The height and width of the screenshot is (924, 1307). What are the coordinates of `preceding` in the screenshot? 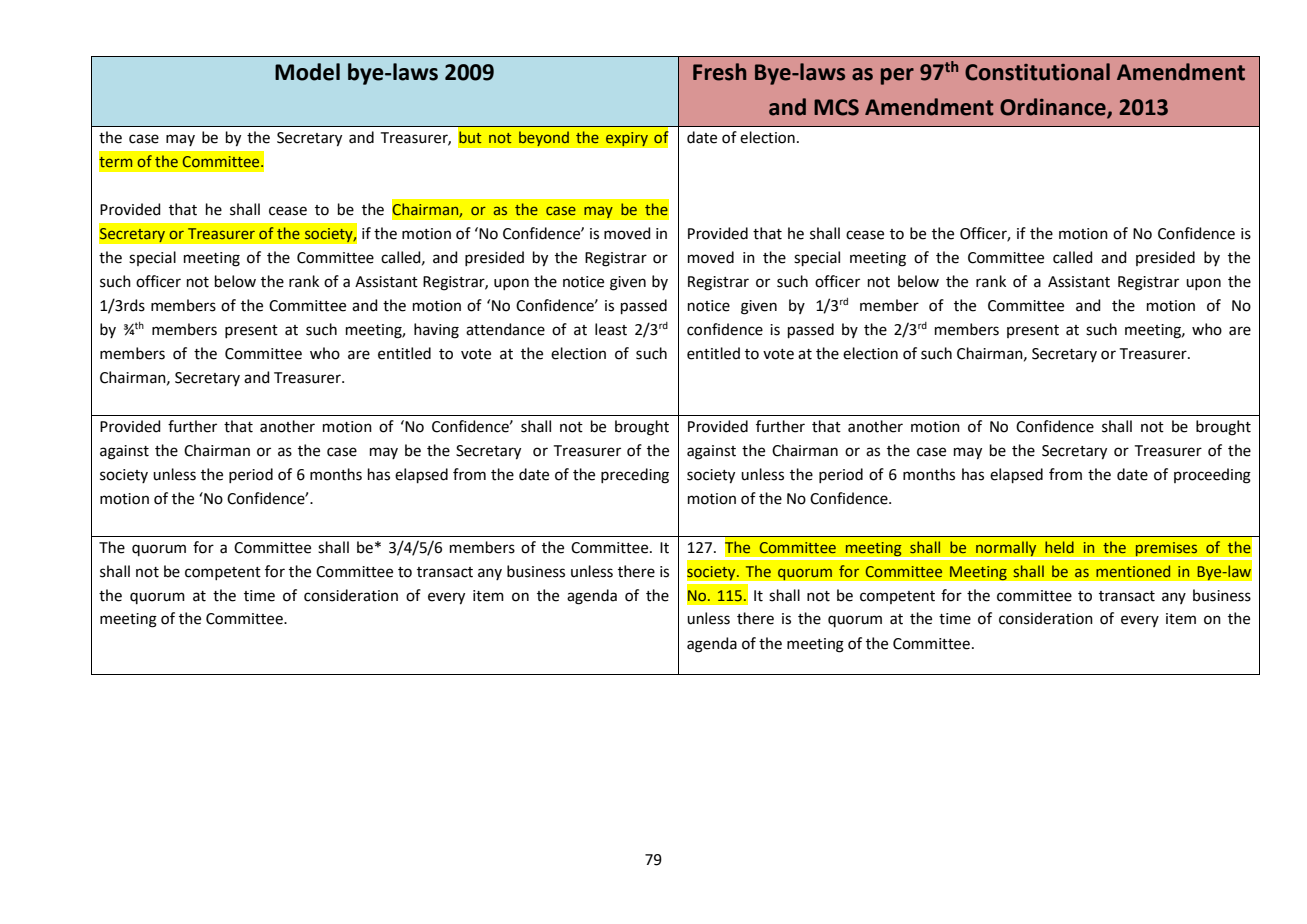 It's located at (635, 476).
